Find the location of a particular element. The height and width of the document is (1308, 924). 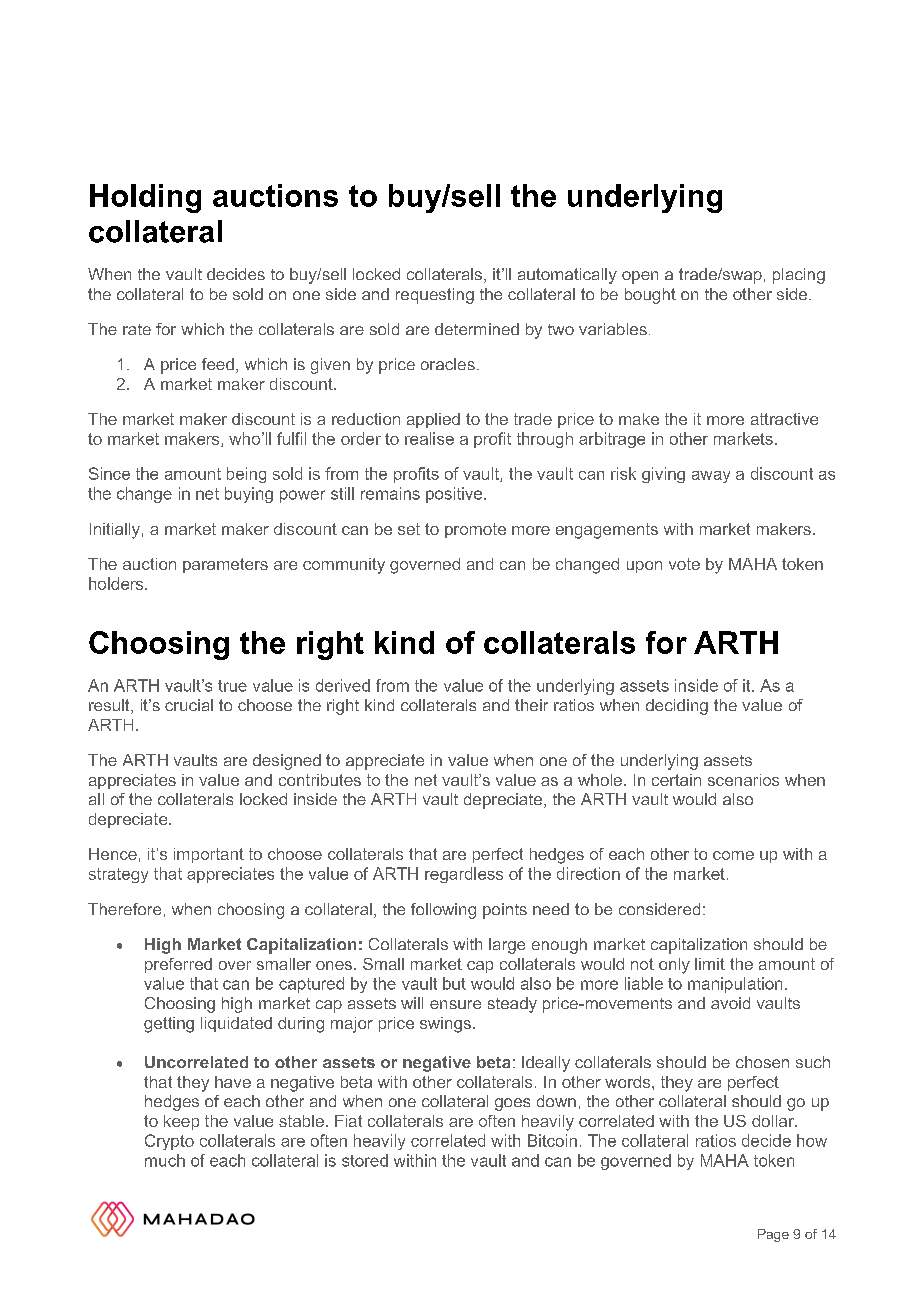

crucial is located at coordinates (189, 705).
